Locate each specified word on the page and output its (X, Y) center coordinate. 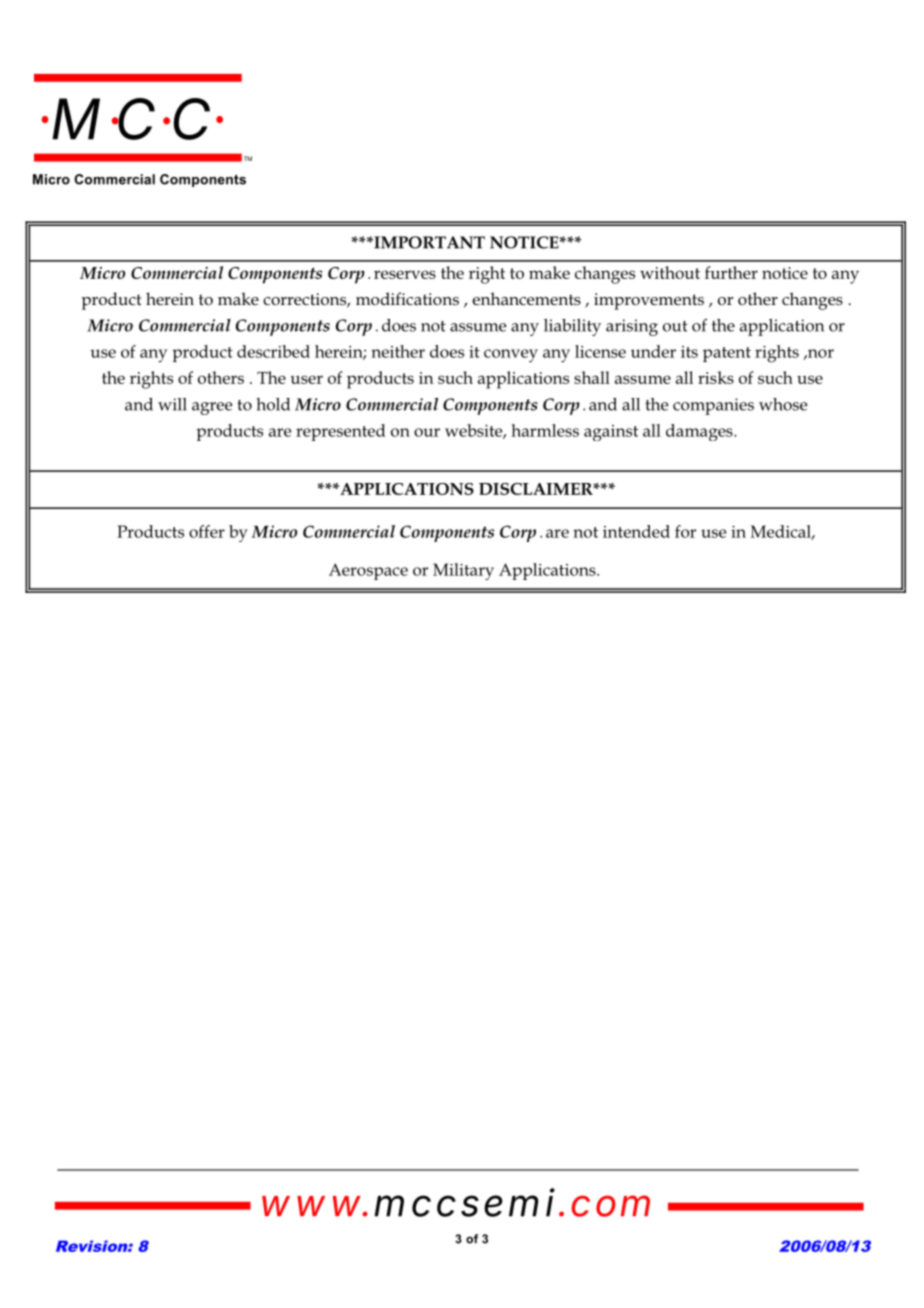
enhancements (526, 298)
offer (207, 531)
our (427, 432)
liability (572, 327)
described (273, 351)
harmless (545, 430)
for (685, 531)
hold (273, 404)
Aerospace (368, 571)
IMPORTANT (428, 242)
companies (713, 406)
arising (632, 327)
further (731, 272)
